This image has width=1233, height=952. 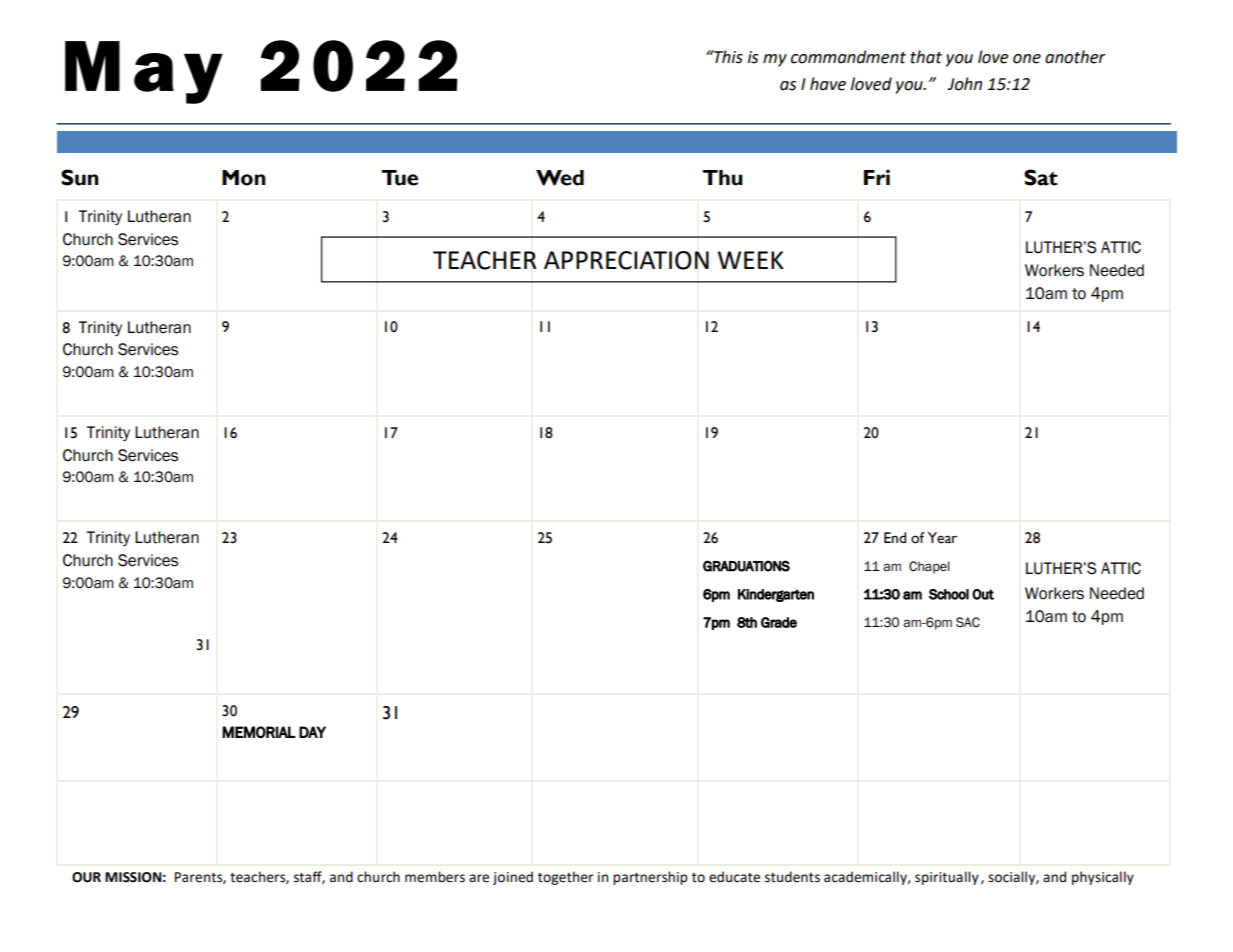 I want to click on Mon, so click(x=244, y=178).
